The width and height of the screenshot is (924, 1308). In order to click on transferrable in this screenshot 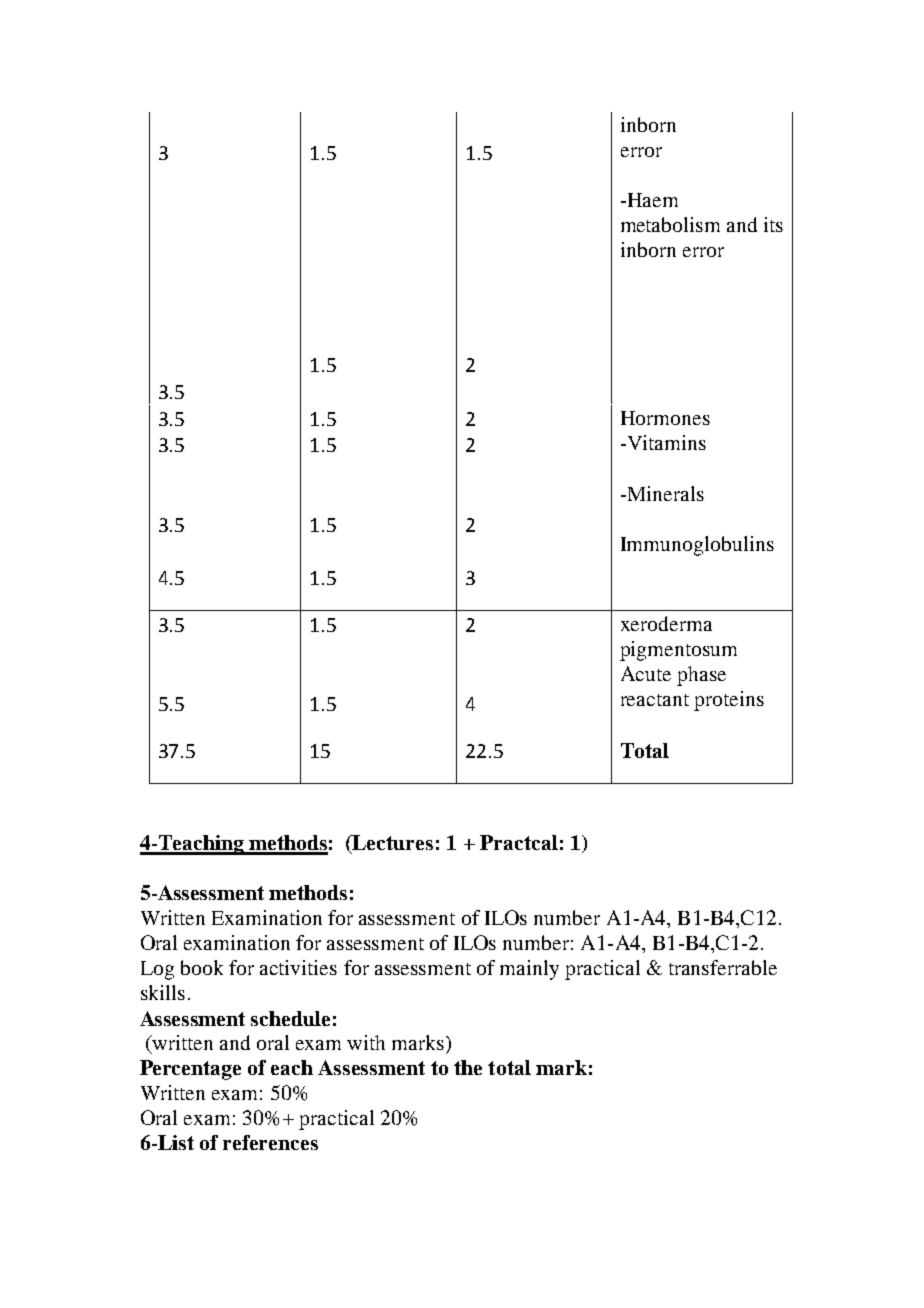, I will do `click(723, 967)`.
